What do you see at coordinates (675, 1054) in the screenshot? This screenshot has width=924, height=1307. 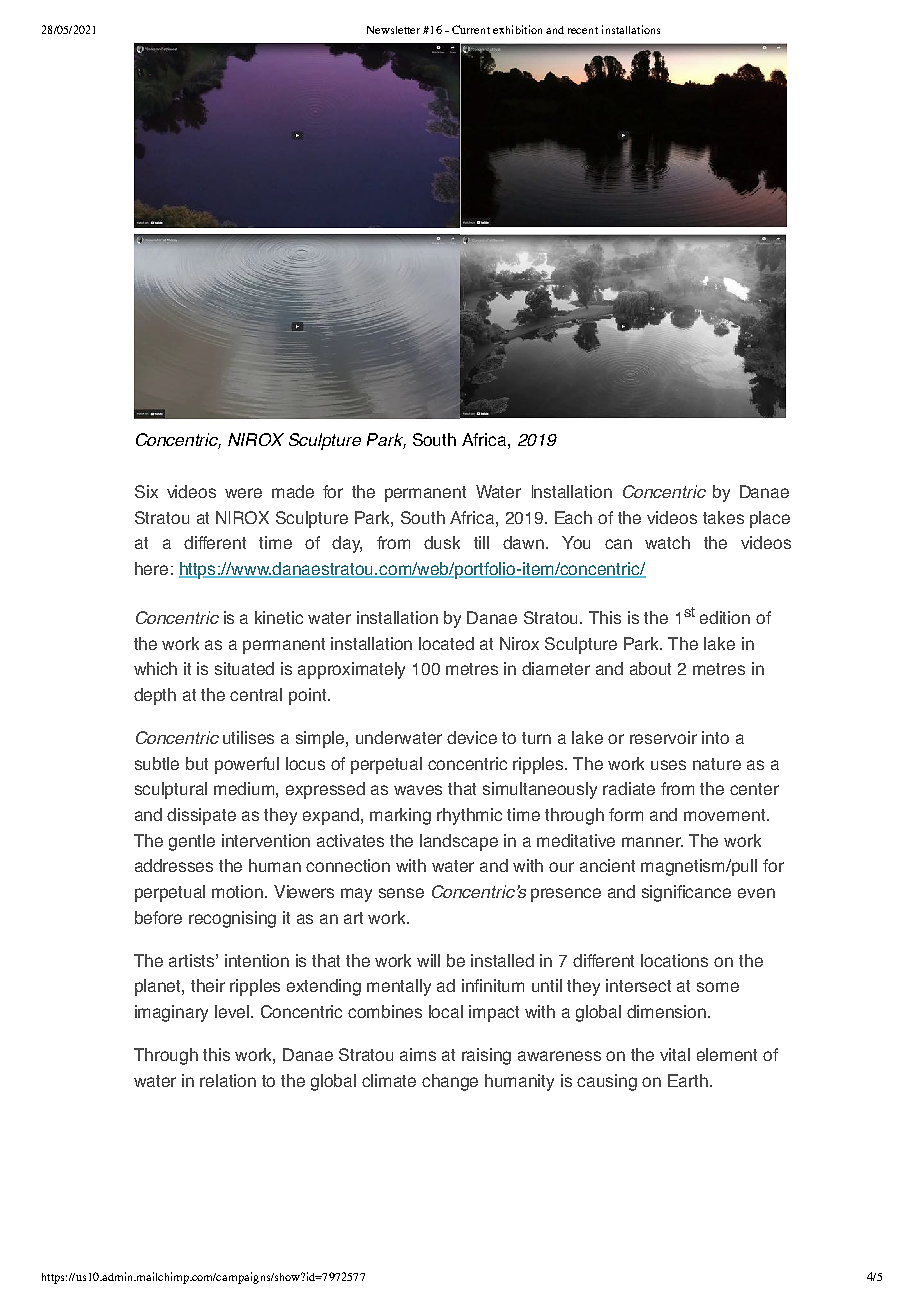 I see `vital` at bounding box center [675, 1054].
